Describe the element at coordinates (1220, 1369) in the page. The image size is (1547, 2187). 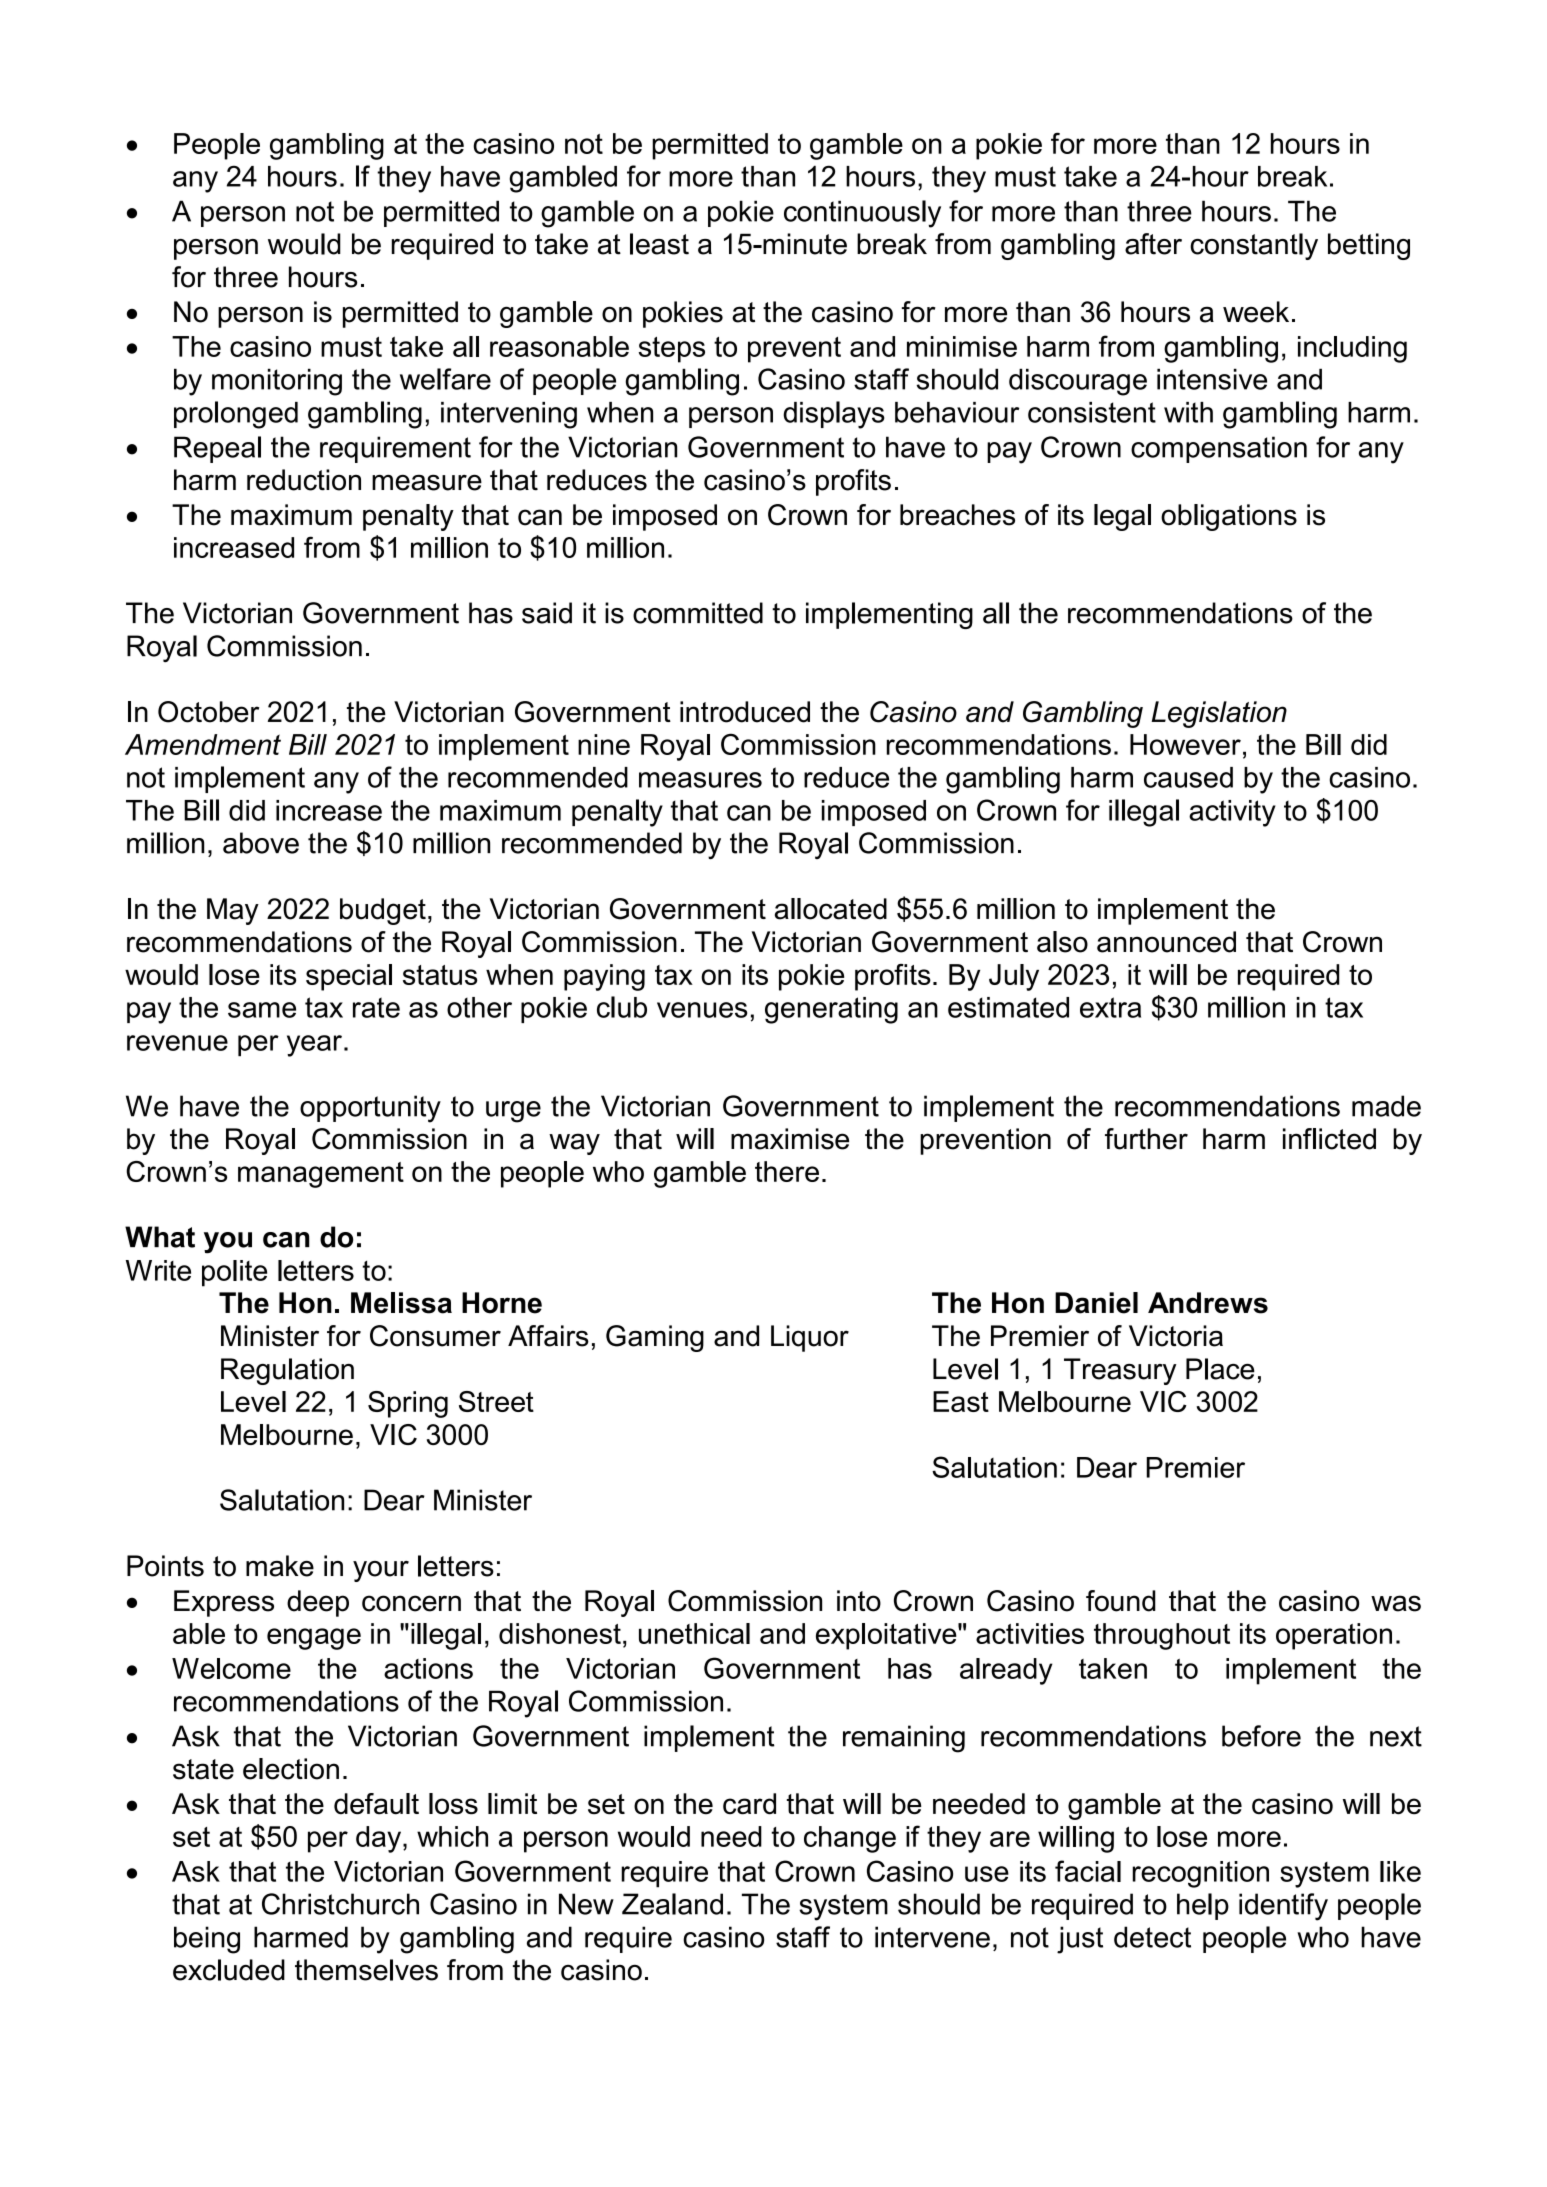
I see `Place` at that location.
